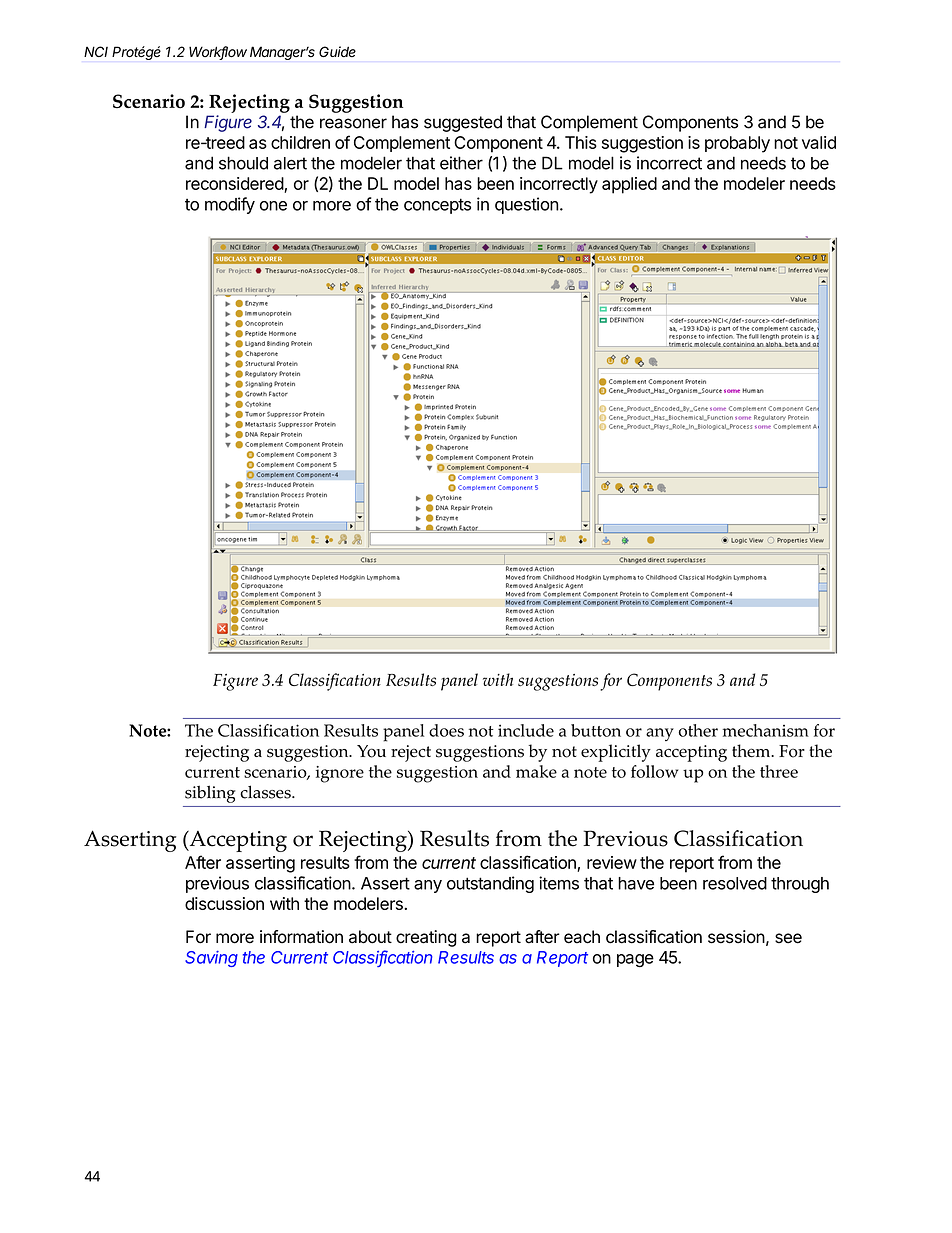 Image resolution: width=952 pixels, height=1233 pixels. Describe the element at coordinates (211, 959) in the page. I see `Saving` at that location.
